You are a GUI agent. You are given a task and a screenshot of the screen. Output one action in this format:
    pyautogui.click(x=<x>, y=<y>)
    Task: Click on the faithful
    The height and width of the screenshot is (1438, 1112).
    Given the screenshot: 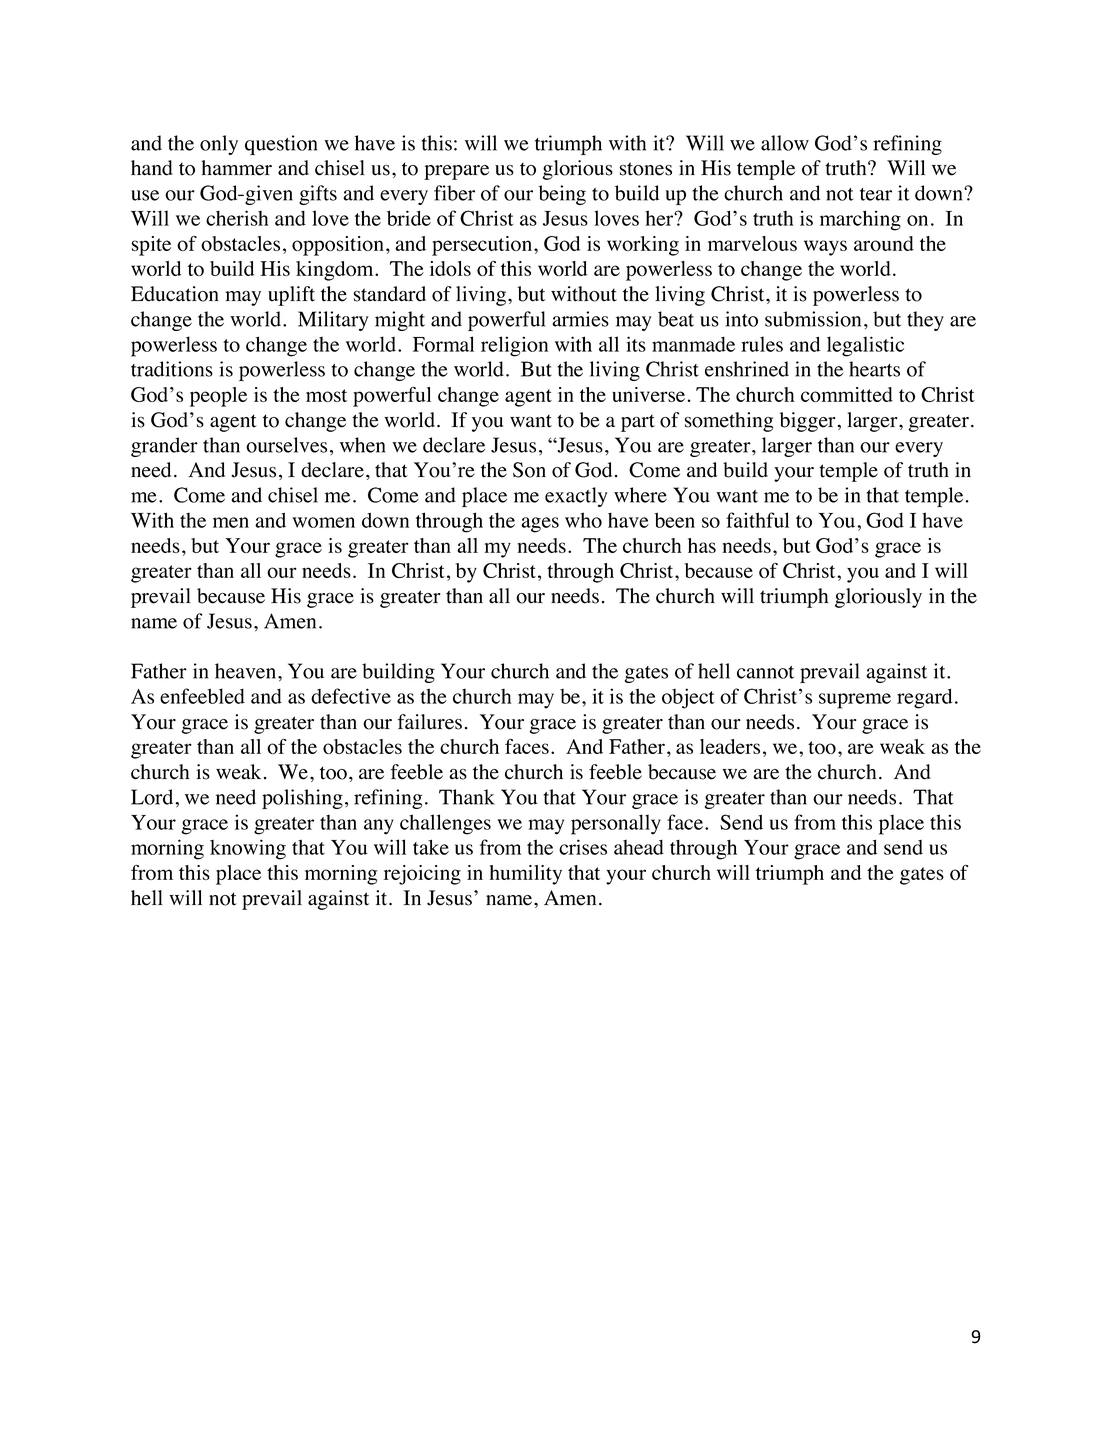 What is the action you would take?
    pyautogui.click(x=757, y=520)
